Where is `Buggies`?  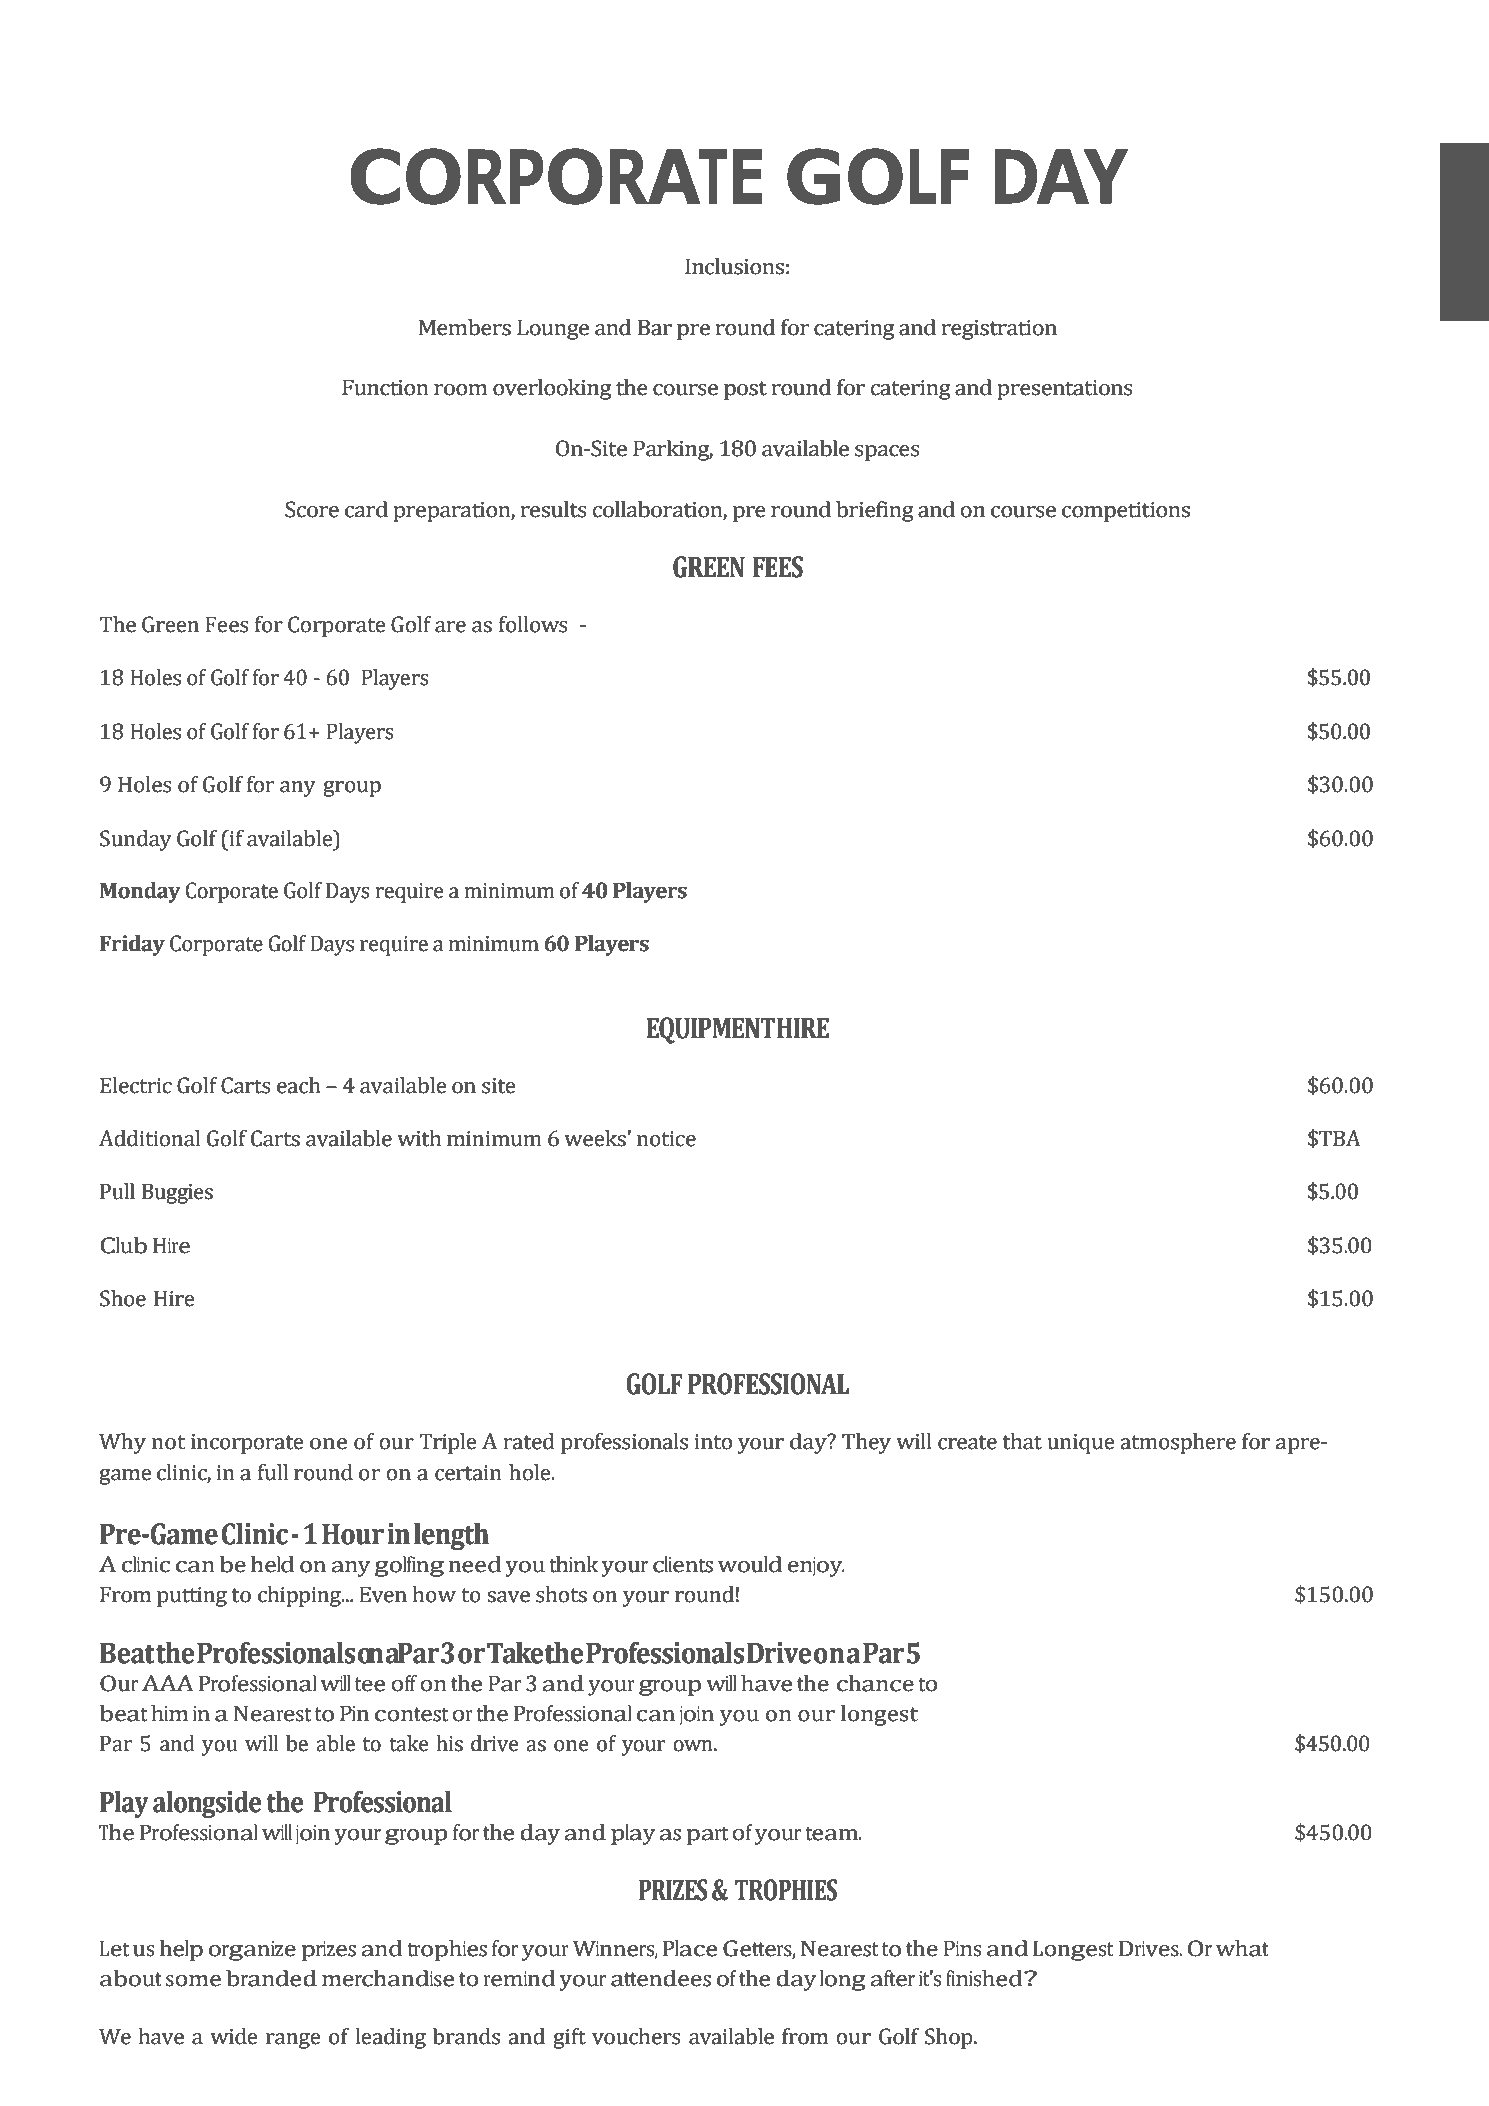 Buggies is located at coordinates (177, 1194).
